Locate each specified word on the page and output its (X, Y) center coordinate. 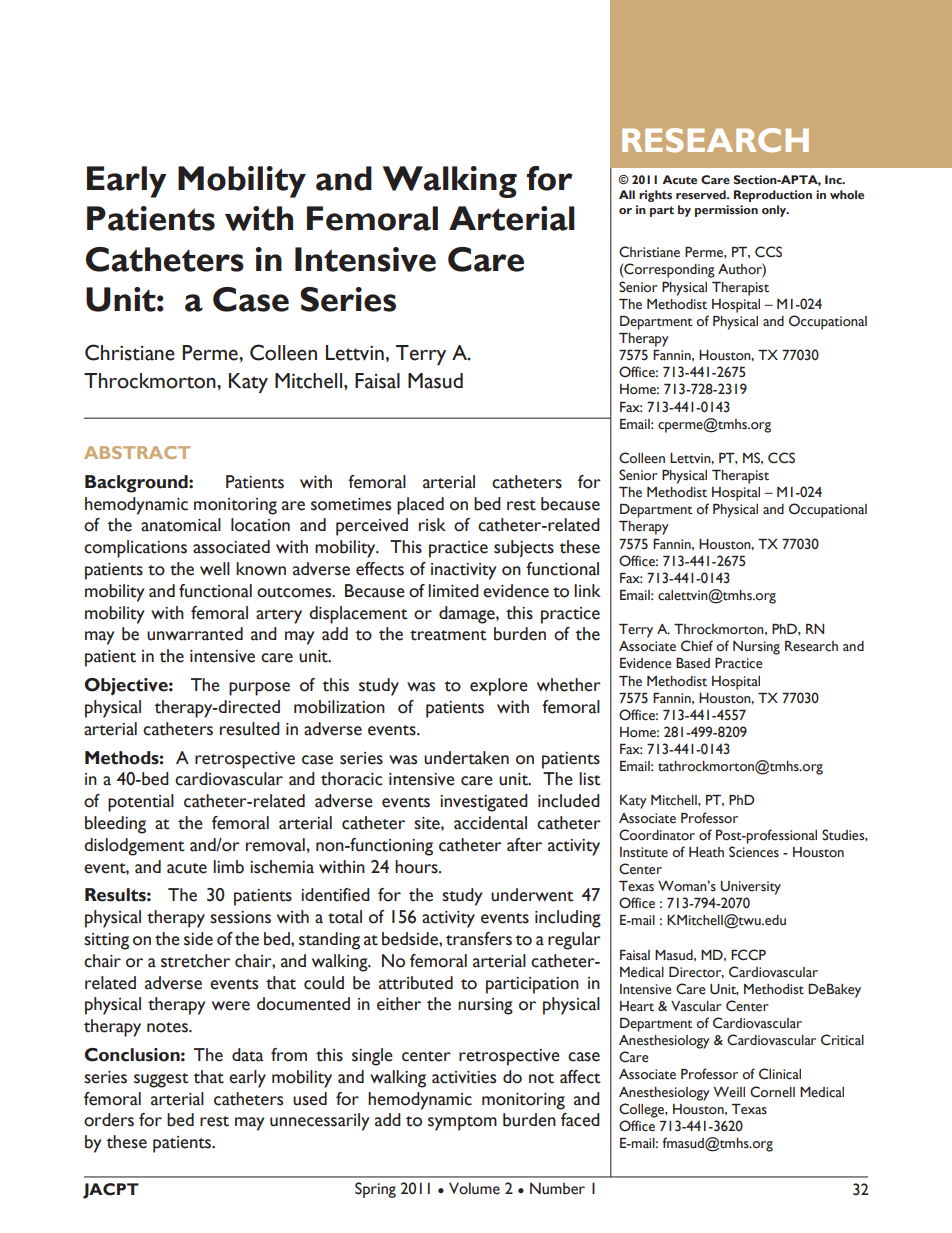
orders (109, 1120)
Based (693, 663)
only (775, 211)
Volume (474, 1188)
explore (499, 687)
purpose (259, 689)
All (627, 194)
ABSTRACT (137, 452)
